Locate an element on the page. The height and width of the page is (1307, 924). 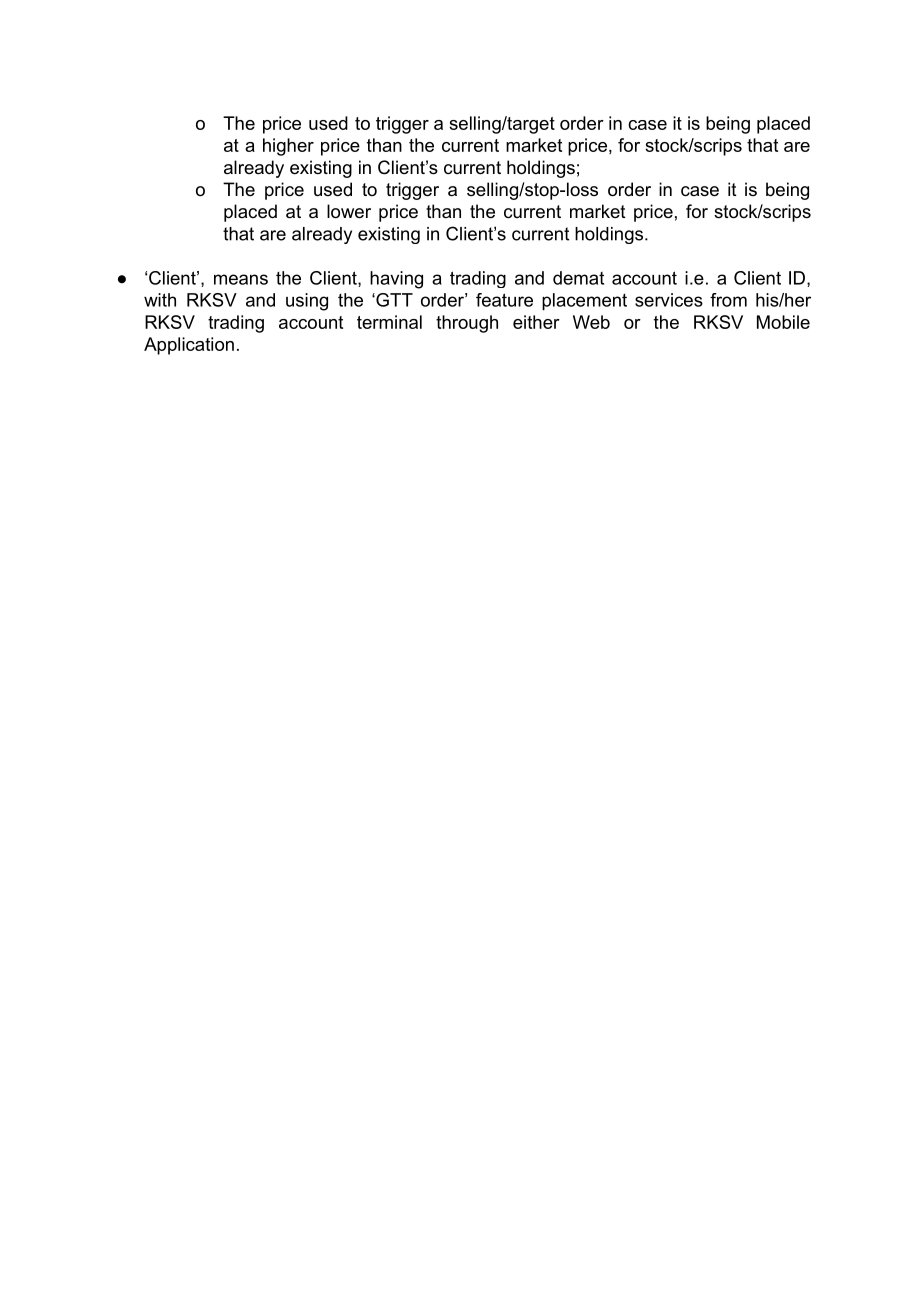
with is located at coordinates (160, 300).
